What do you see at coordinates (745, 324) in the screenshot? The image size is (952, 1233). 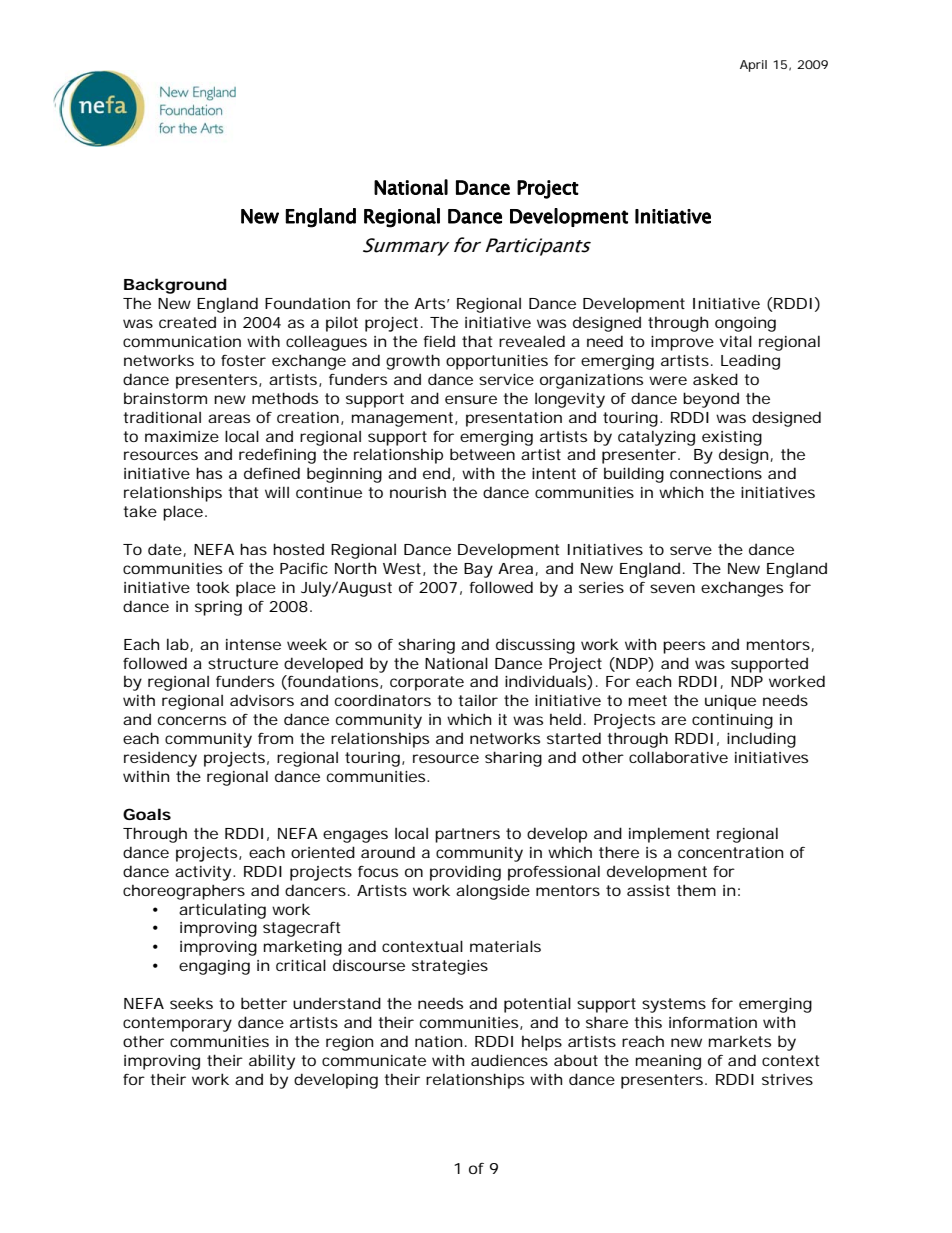 I see `ongoing` at bounding box center [745, 324].
